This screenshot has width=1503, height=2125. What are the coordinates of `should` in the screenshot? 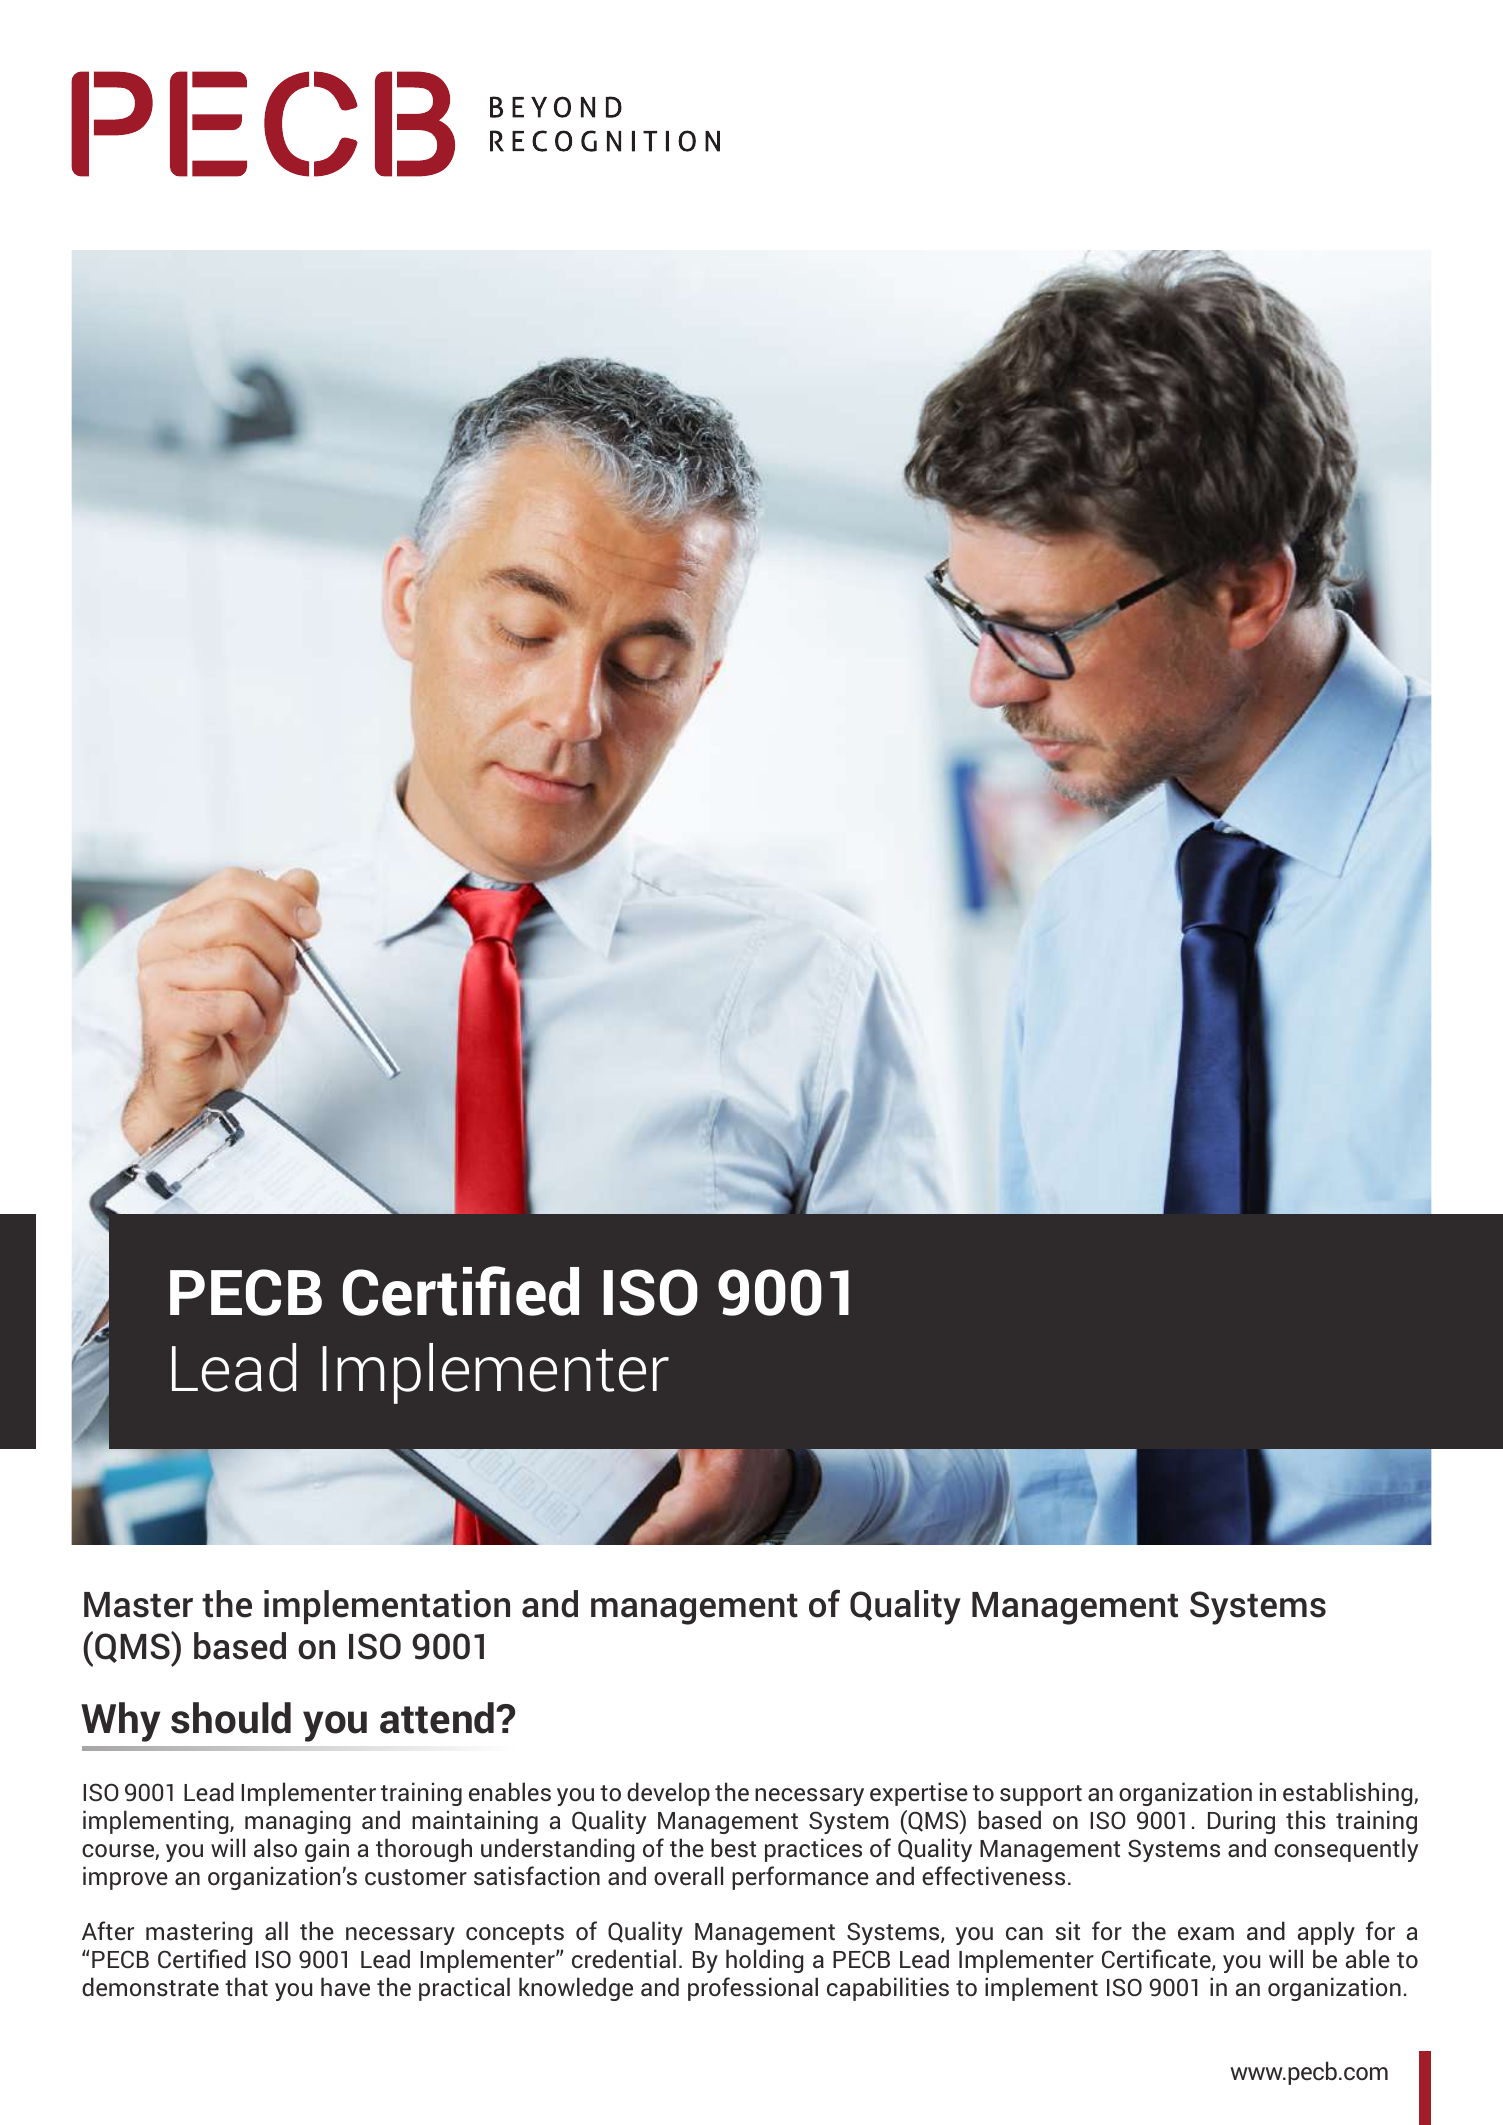 It's located at (231, 1718).
